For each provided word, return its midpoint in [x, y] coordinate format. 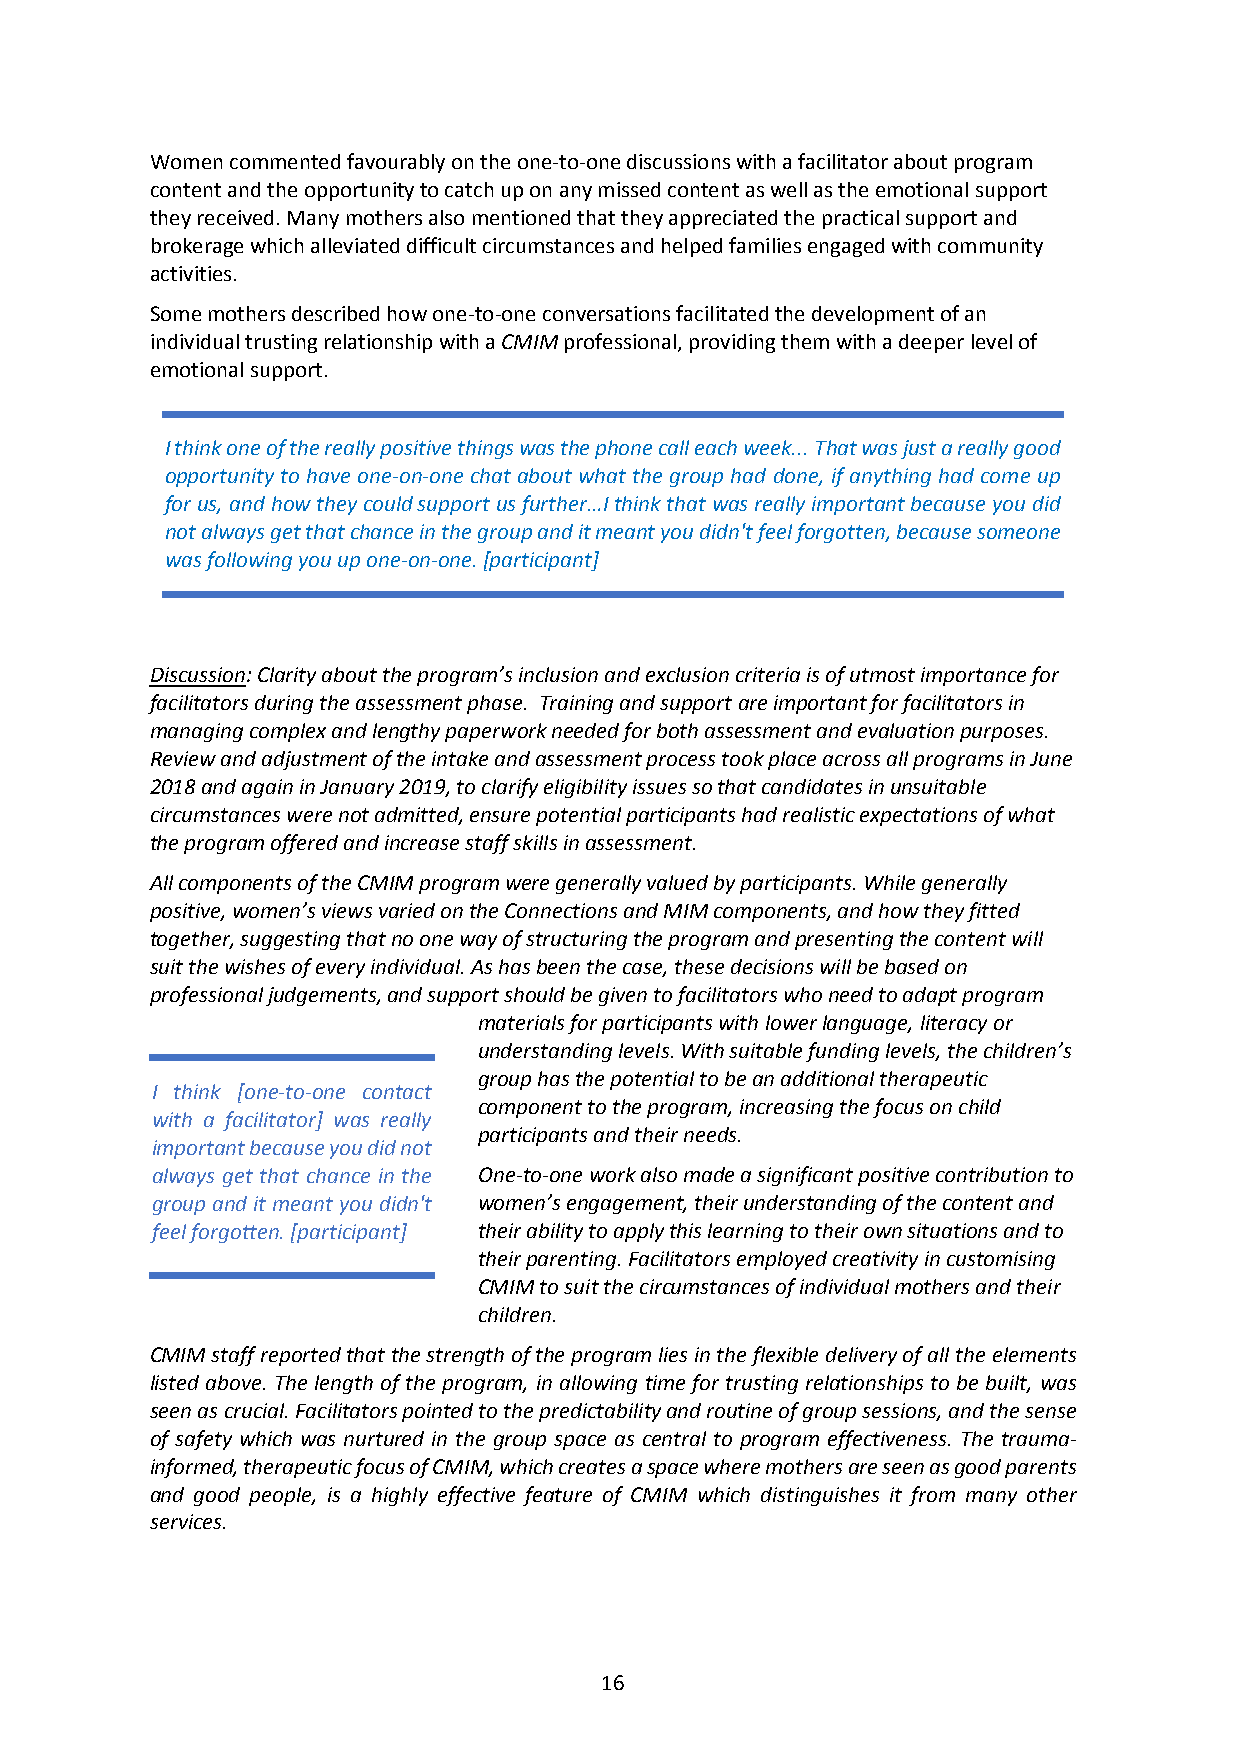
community [990, 247]
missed [629, 189]
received [235, 217]
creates [592, 1467]
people [282, 1496]
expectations [918, 816]
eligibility [585, 788]
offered [304, 844]
